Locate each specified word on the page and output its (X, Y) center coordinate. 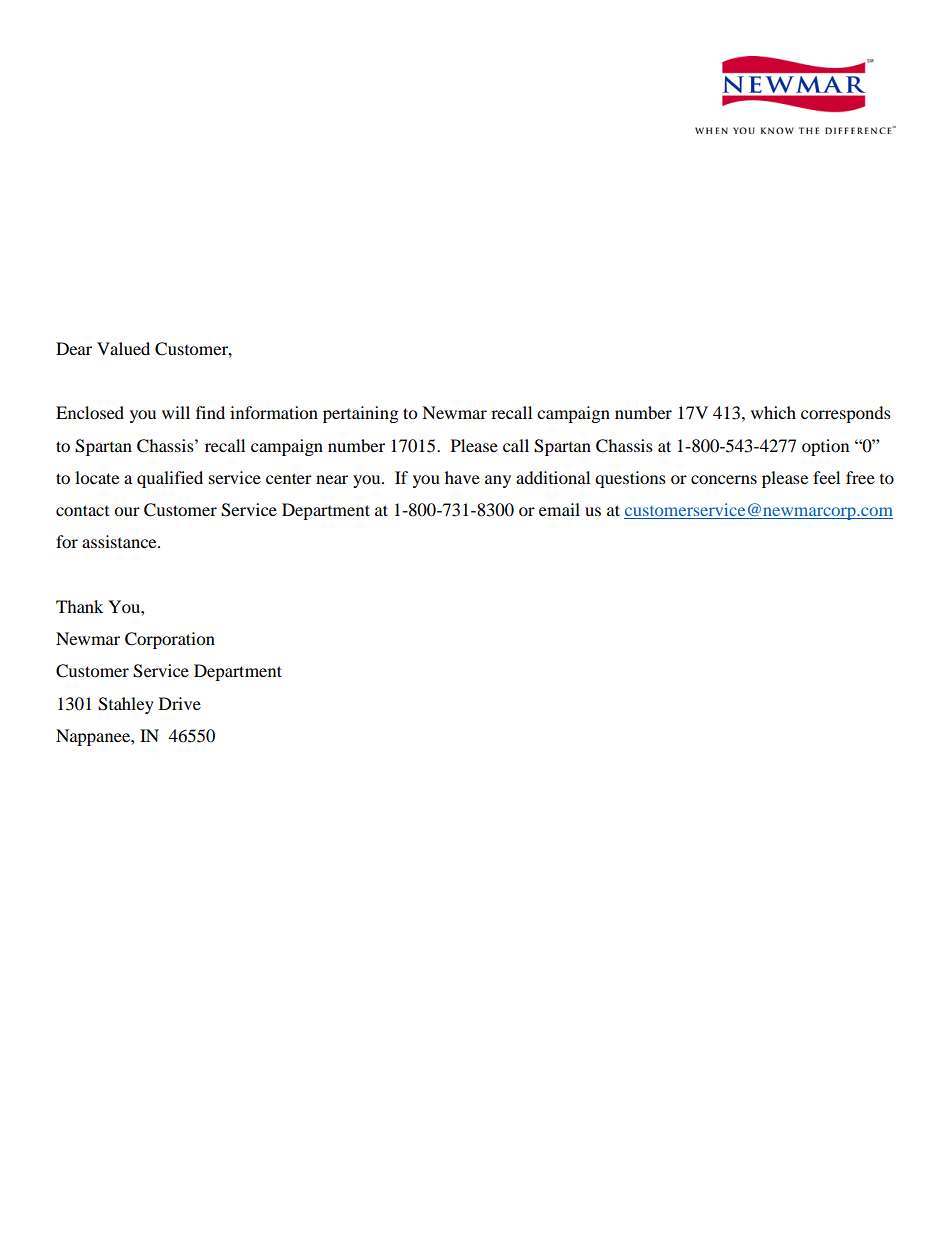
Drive (180, 703)
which (773, 412)
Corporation (170, 640)
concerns (724, 479)
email (559, 509)
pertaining (360, 414)
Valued (123, 348)
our (127, 511)
